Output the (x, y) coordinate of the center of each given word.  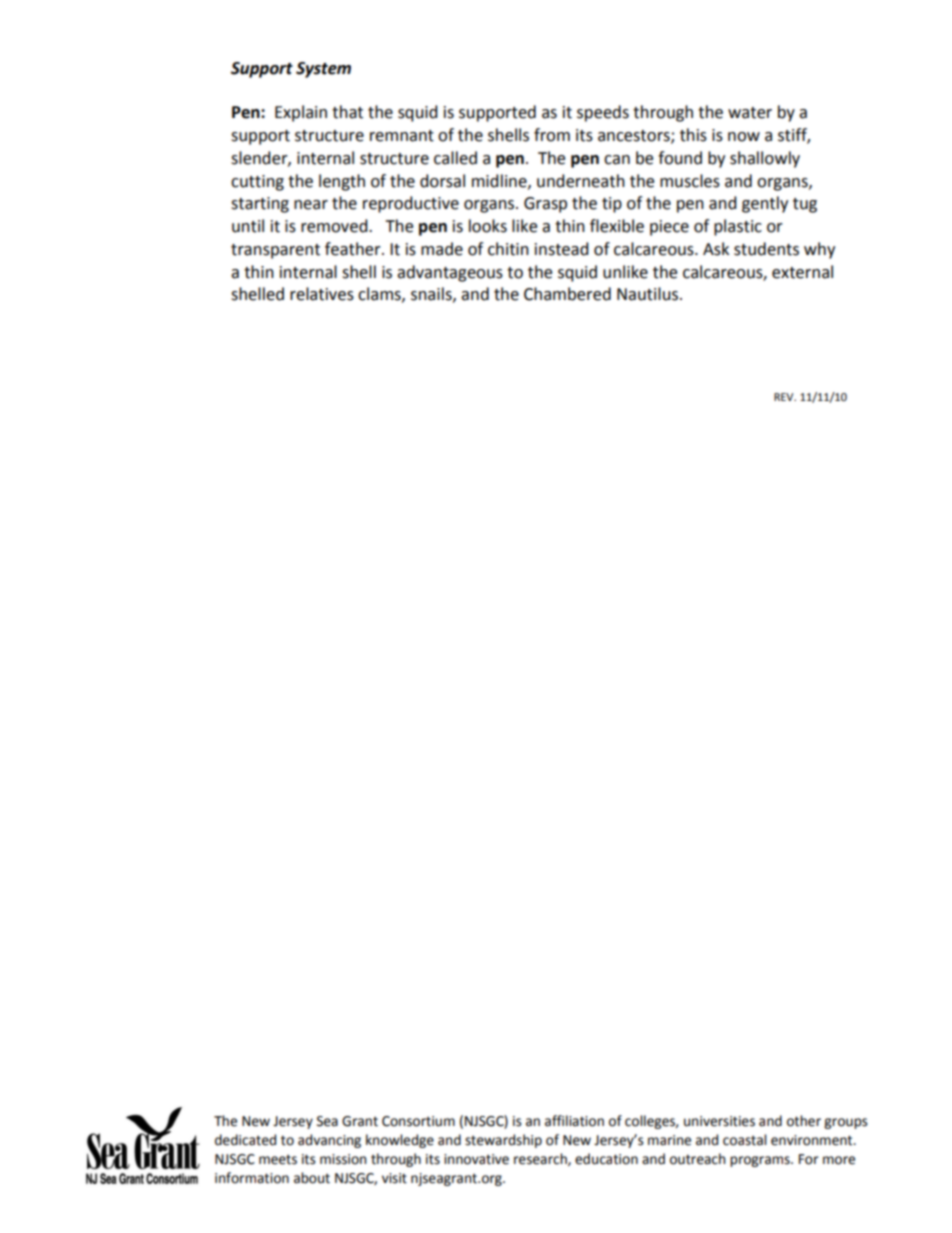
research (541, 1159)
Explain (301, 113)
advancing (329, 1141)
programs (761, 1161)
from (552, 135)
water (750, 113)
